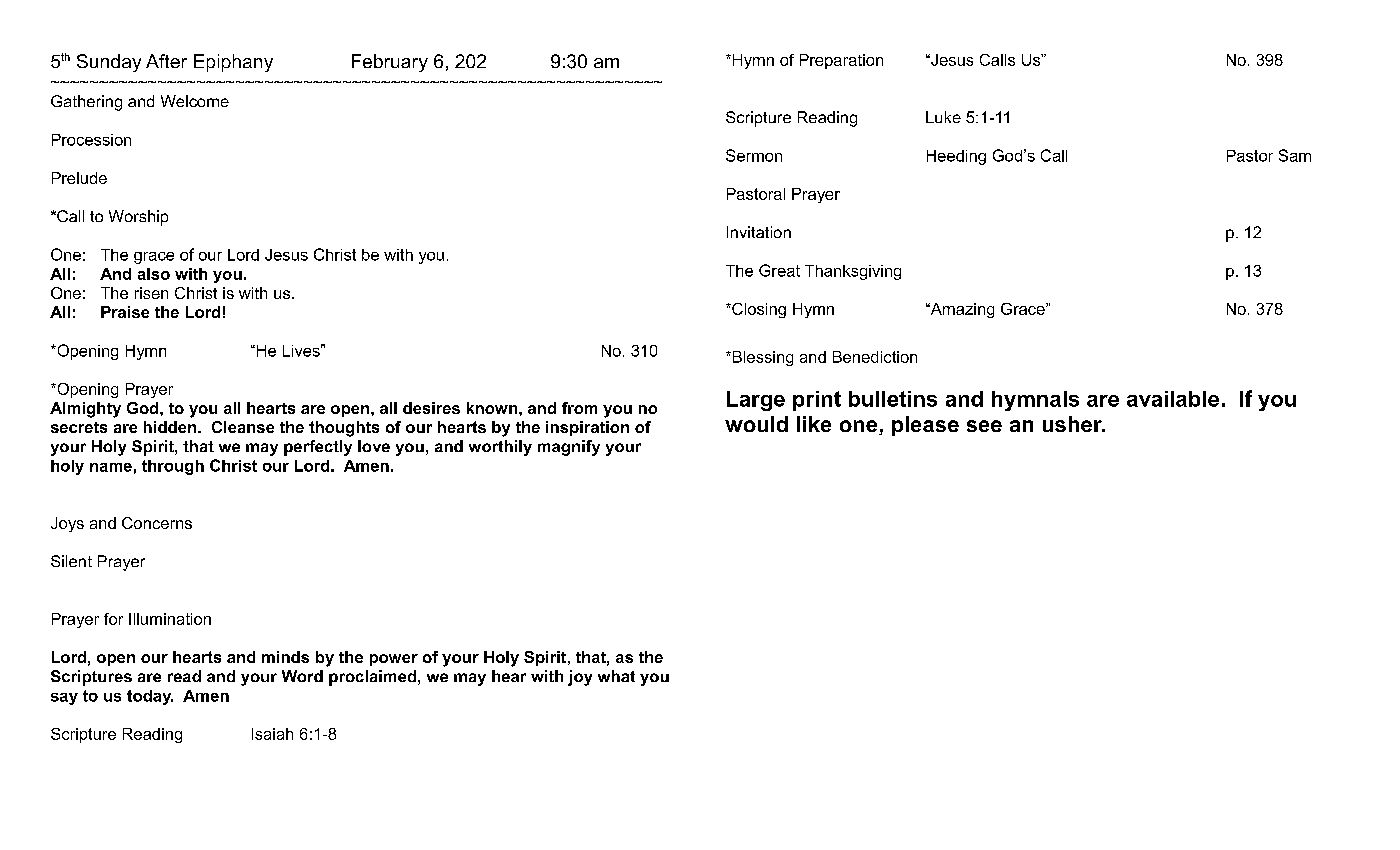 This screenshot has width=1400, height=850. What do you see at coordinates (841, 61) in the screenshot?
I see `Preparation` at bounding box center [841, 61].
